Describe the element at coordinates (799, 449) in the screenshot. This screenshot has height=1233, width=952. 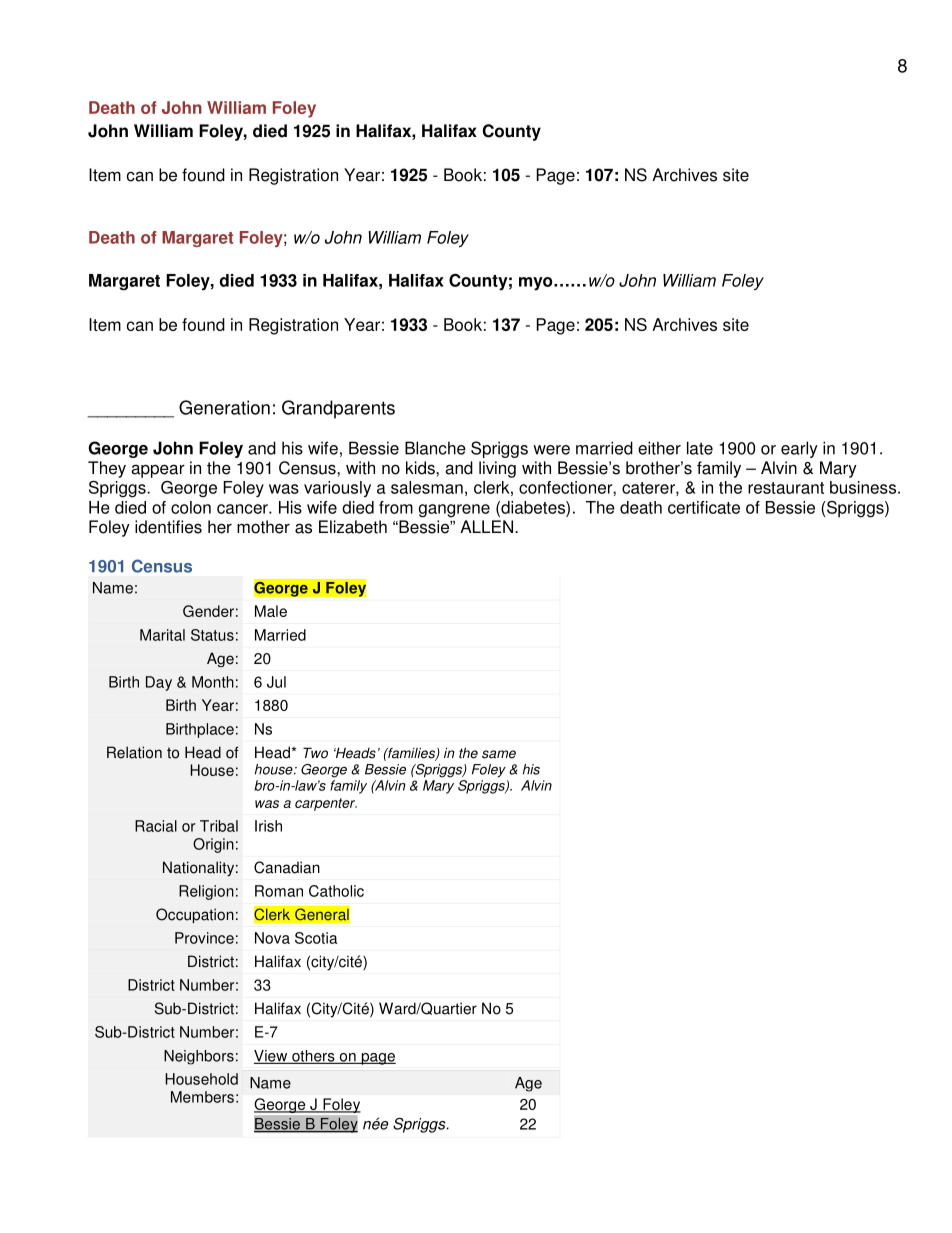
I see `early` at that location.
